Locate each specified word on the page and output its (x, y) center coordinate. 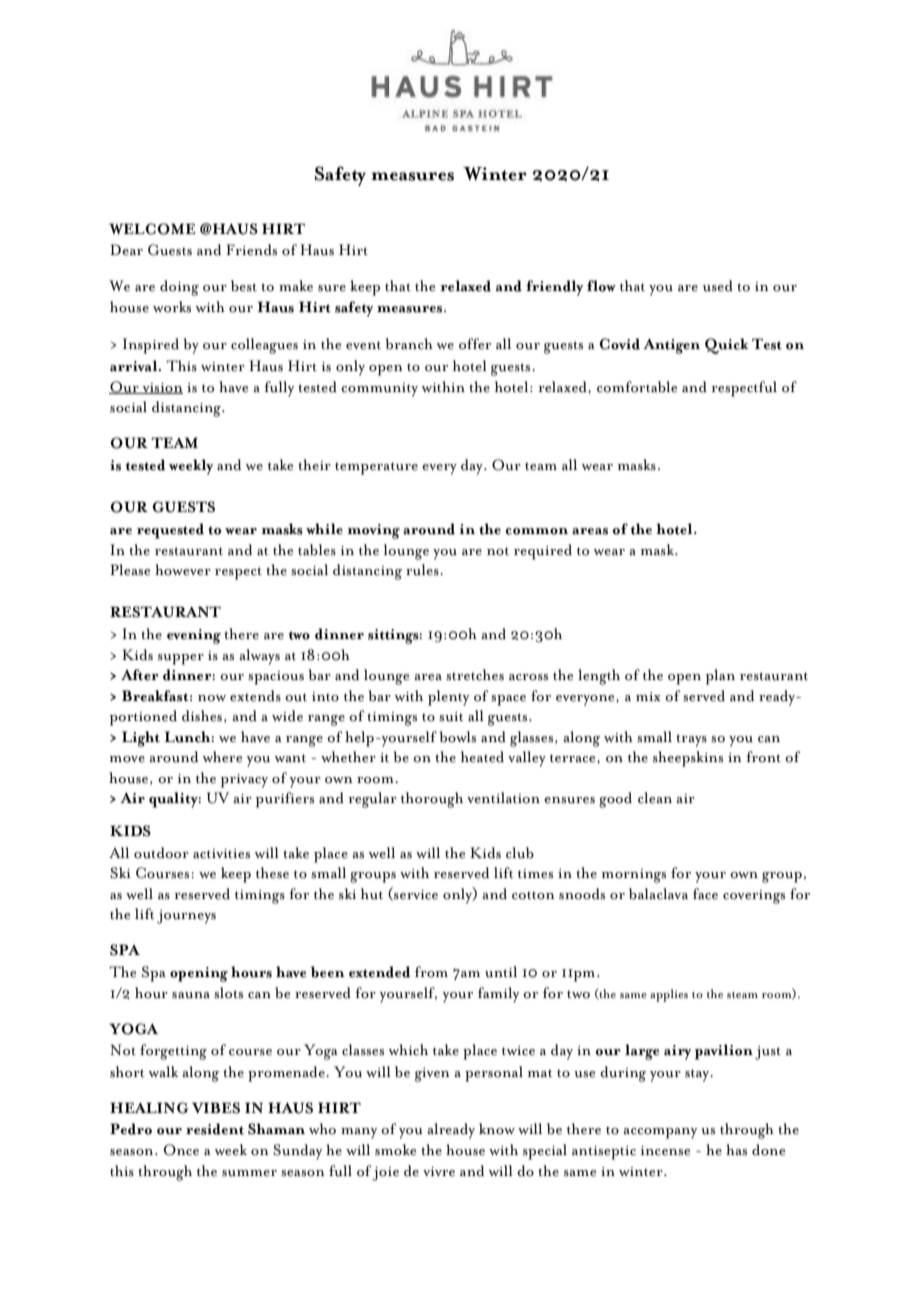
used (718, 286)
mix (648, 696)
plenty (448, 698)
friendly (554, 288)
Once (181, 1150)
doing (179, 288)
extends (255, 696)
